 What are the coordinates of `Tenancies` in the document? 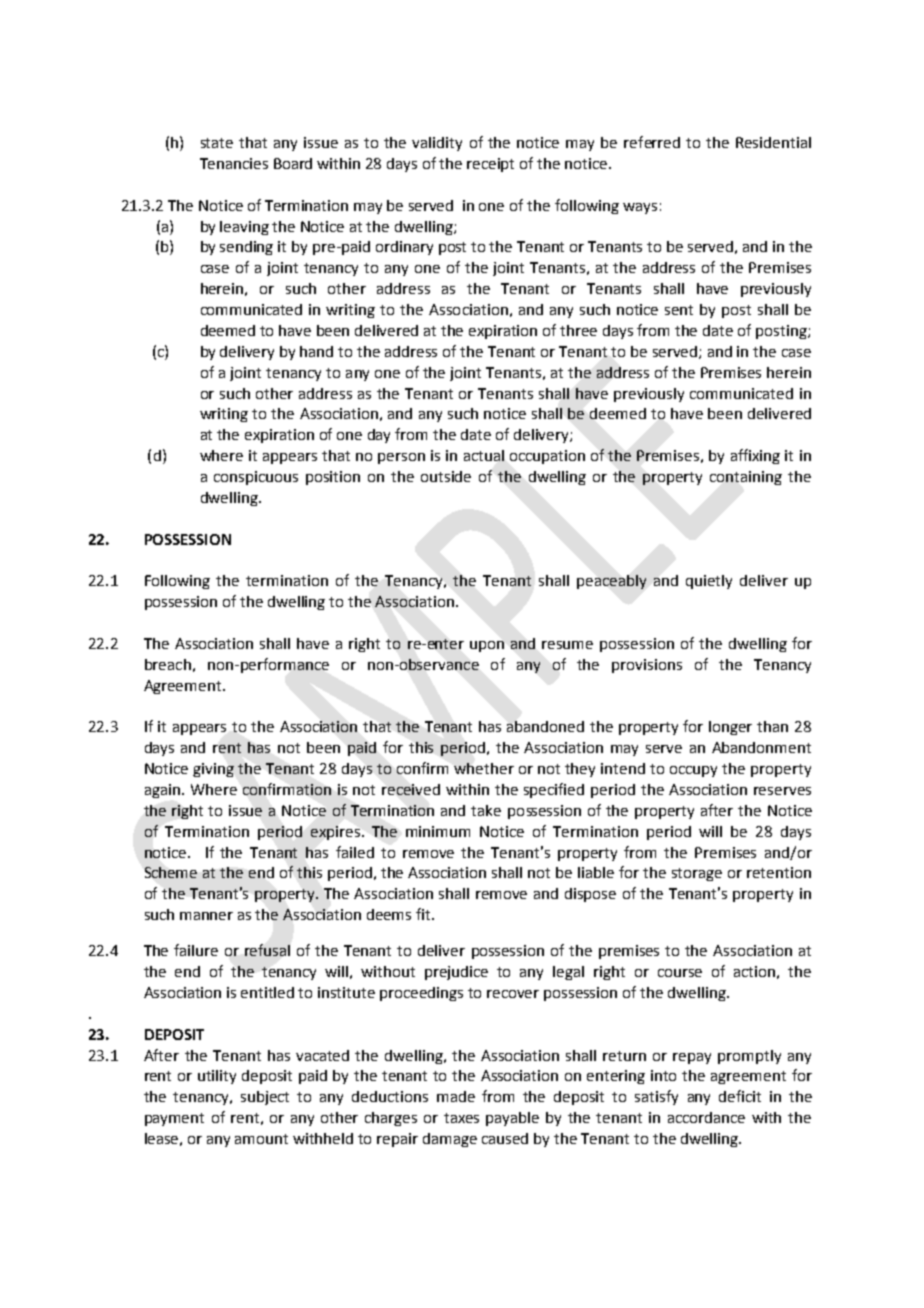 It's located at (234, 163).
